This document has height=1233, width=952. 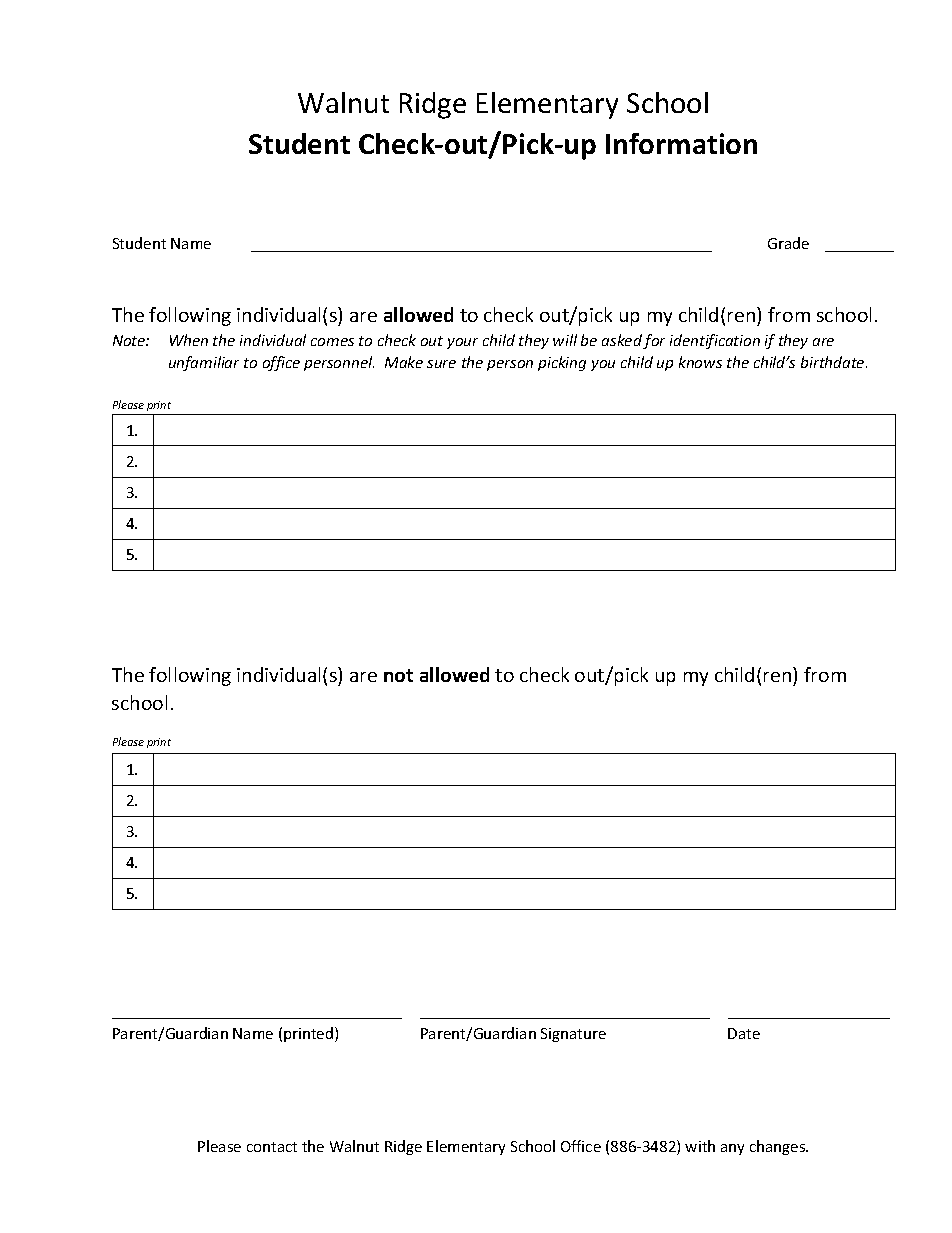 What do you see at coordinates (700, 1146) in the document?
I see `with` at bounding box center [700, 1146].
